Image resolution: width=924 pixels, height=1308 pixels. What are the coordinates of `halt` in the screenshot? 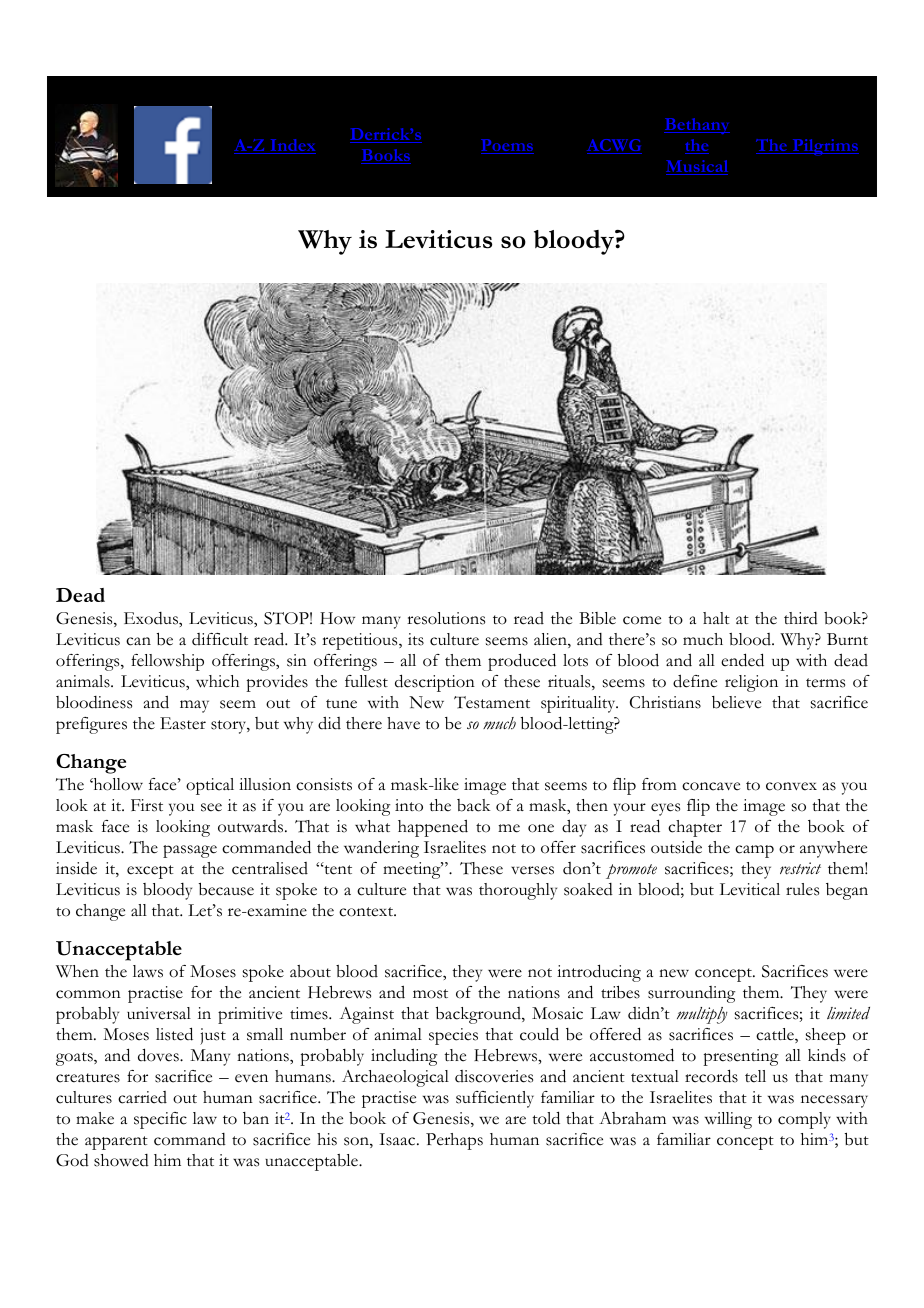 It's located at (716, 618).
